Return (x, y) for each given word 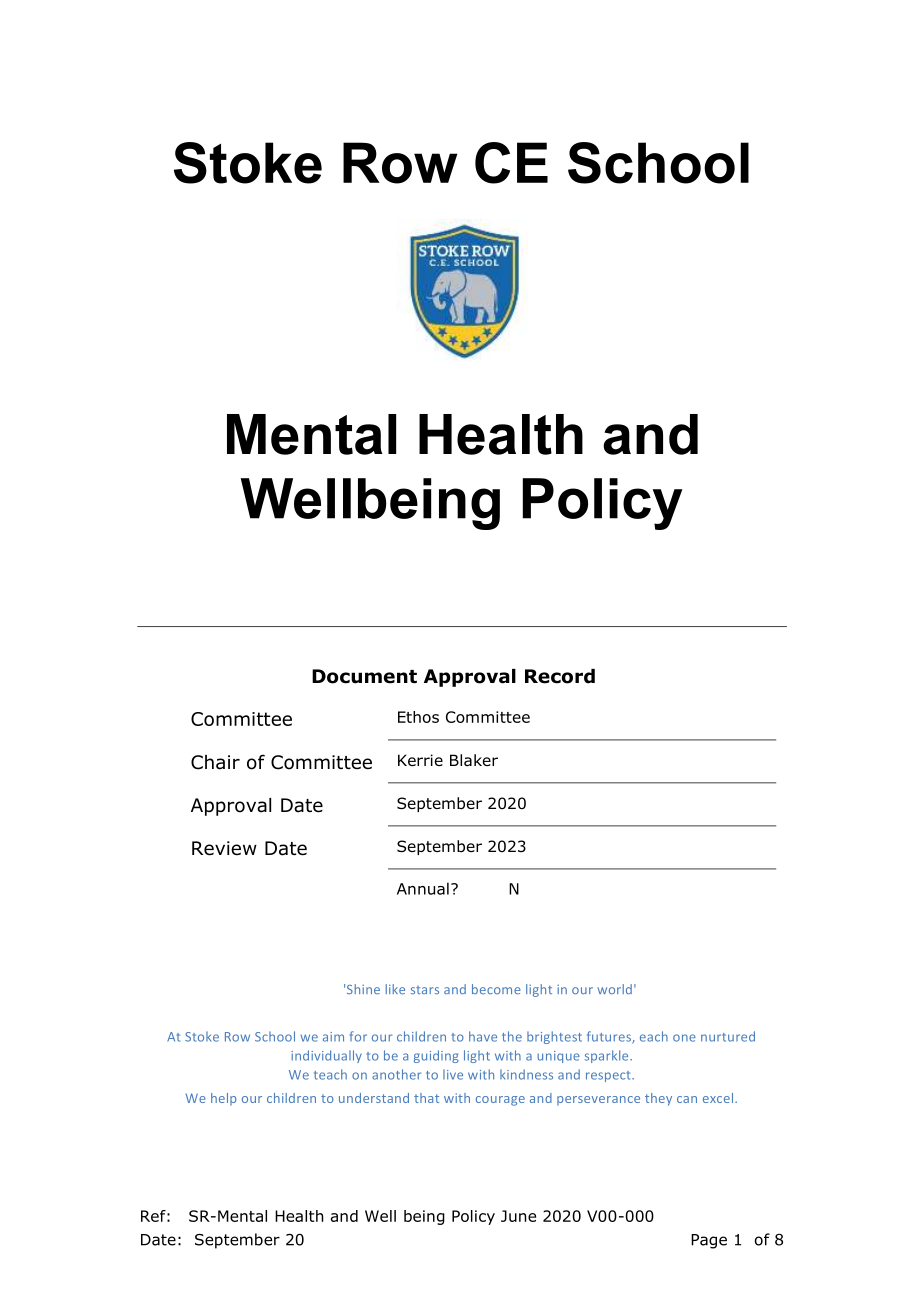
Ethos (418, 717)
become (496, 989)
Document (364, 676)
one (684, 1038)
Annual (423, 888)
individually (326, 1056)
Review (224, 848)
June (518, 1216)
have (483, 1036)
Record (560, 676)
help (224, 1099)
